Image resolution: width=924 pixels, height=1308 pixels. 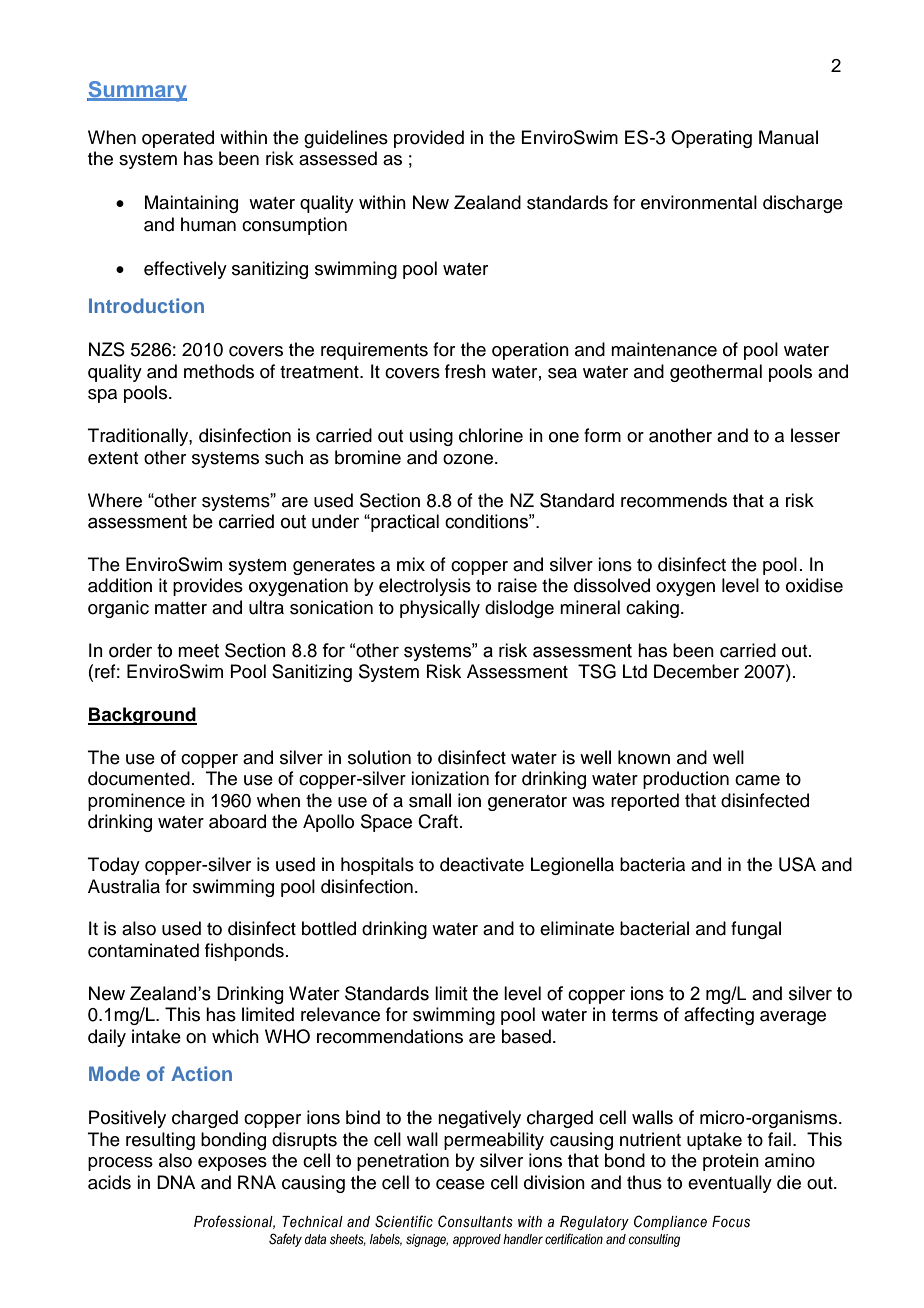 I want to click on USA, so click(x=797, y=864).
